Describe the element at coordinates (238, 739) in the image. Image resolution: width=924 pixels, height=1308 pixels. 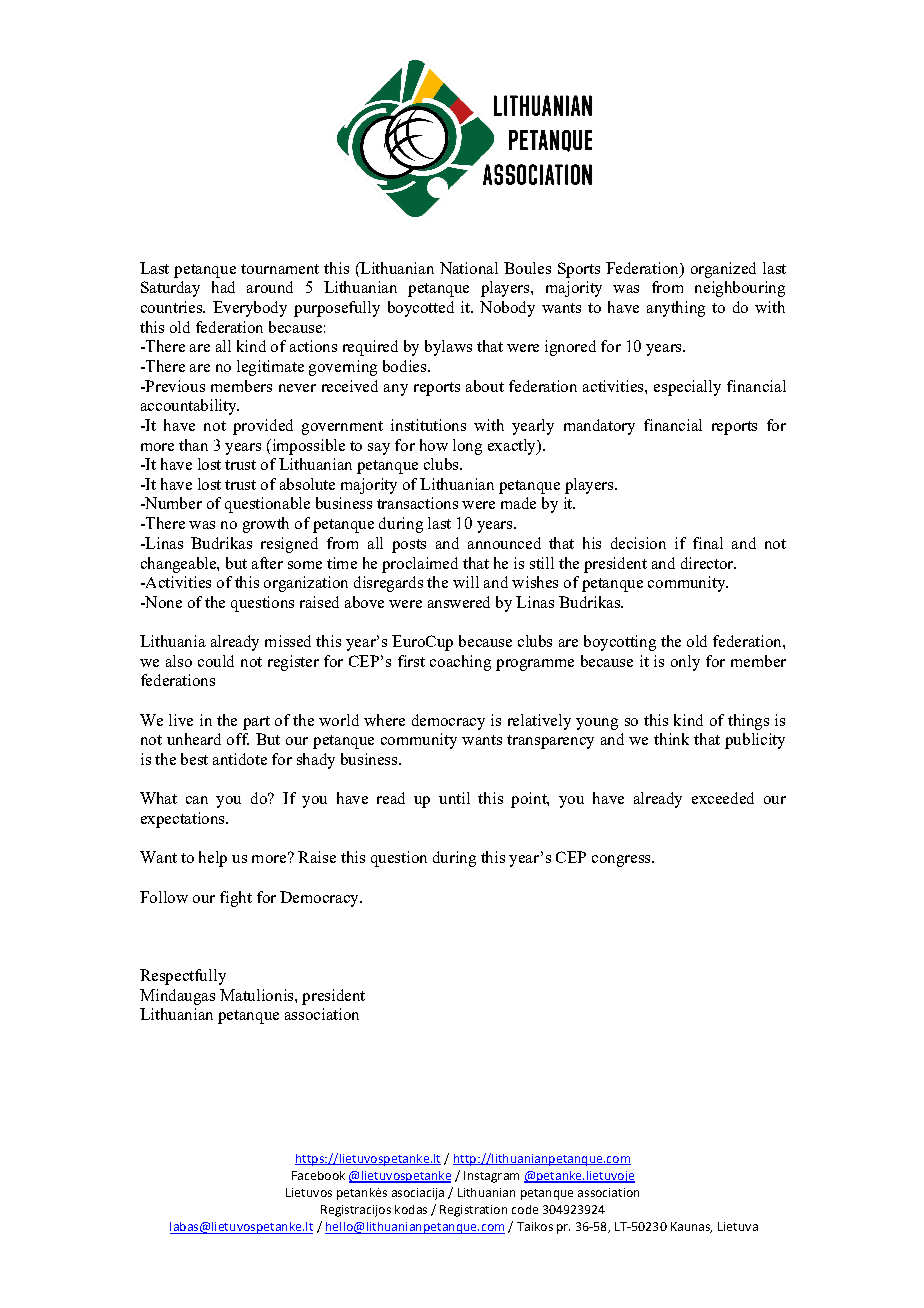
I see `off` at that location.
